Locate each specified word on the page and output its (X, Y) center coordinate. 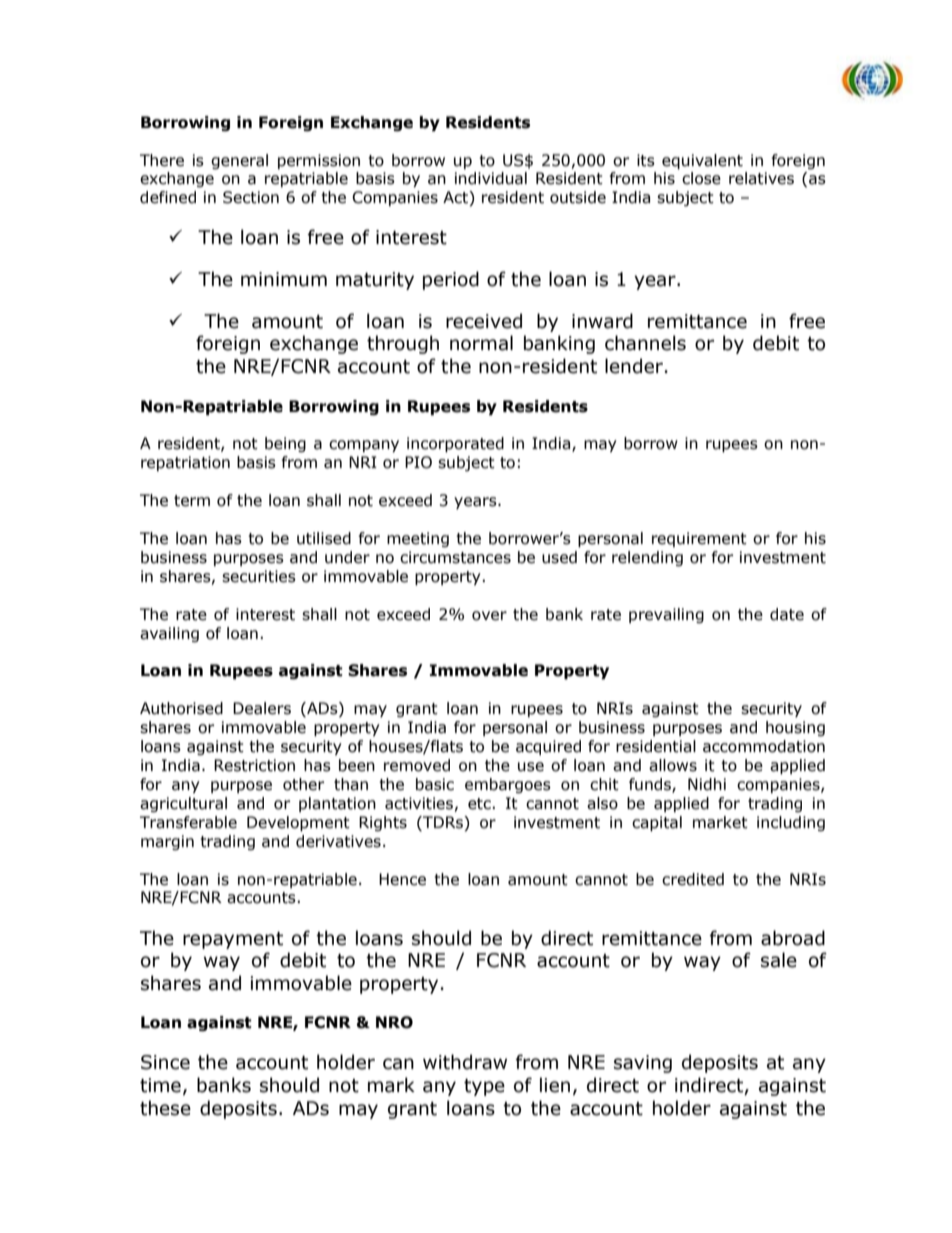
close (701, 178)
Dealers (262, 708)
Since (165, 1062)
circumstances (455, 557)
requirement (699, 539)
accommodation (764, 746)
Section (251, 197)
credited (693, 879)
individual (491, 178)
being (285, 444)
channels (645, 343)
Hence (402, 879)
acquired (548, 747)
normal (481, 343)
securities (259, 576)
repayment (233, 940)
